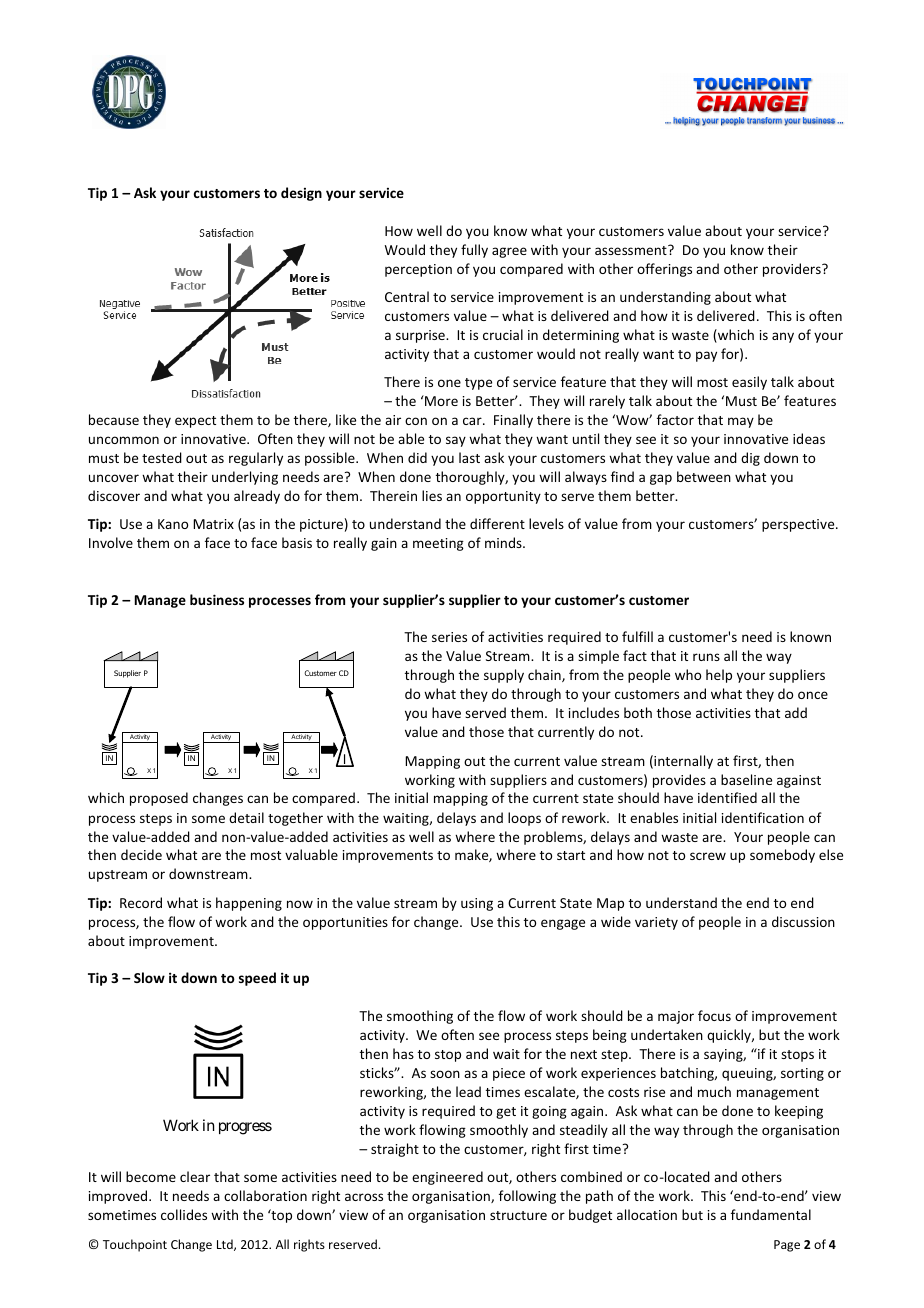  I want to click on collides, so click(184, 1214).
